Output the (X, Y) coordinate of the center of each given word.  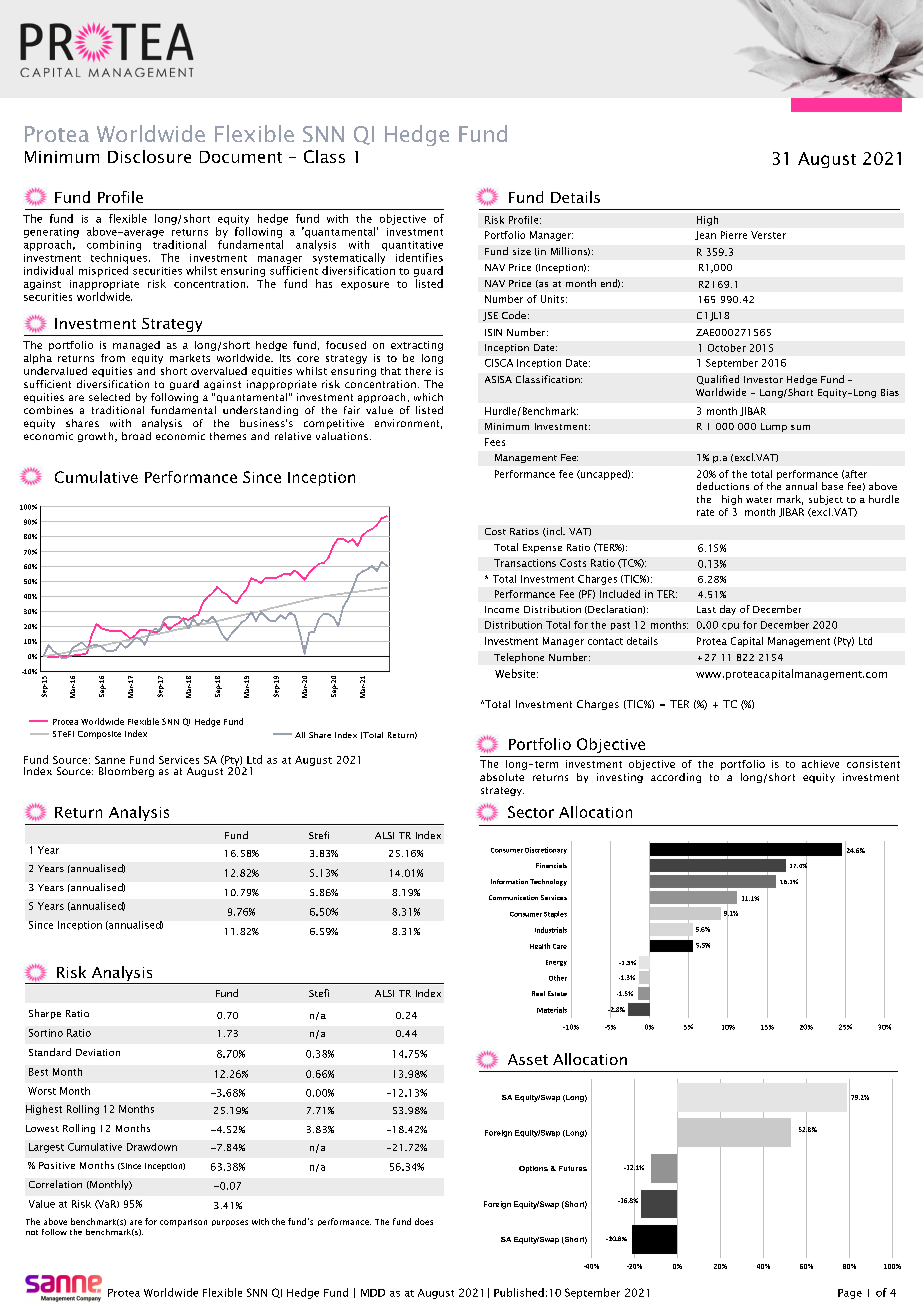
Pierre (734, 235)
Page (850, 1294)
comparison (183, 1223)
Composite (99, 735)
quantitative (412, 246)
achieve (820, 764)
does (424, 1221)
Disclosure (149, 156)
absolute (502, 777)
